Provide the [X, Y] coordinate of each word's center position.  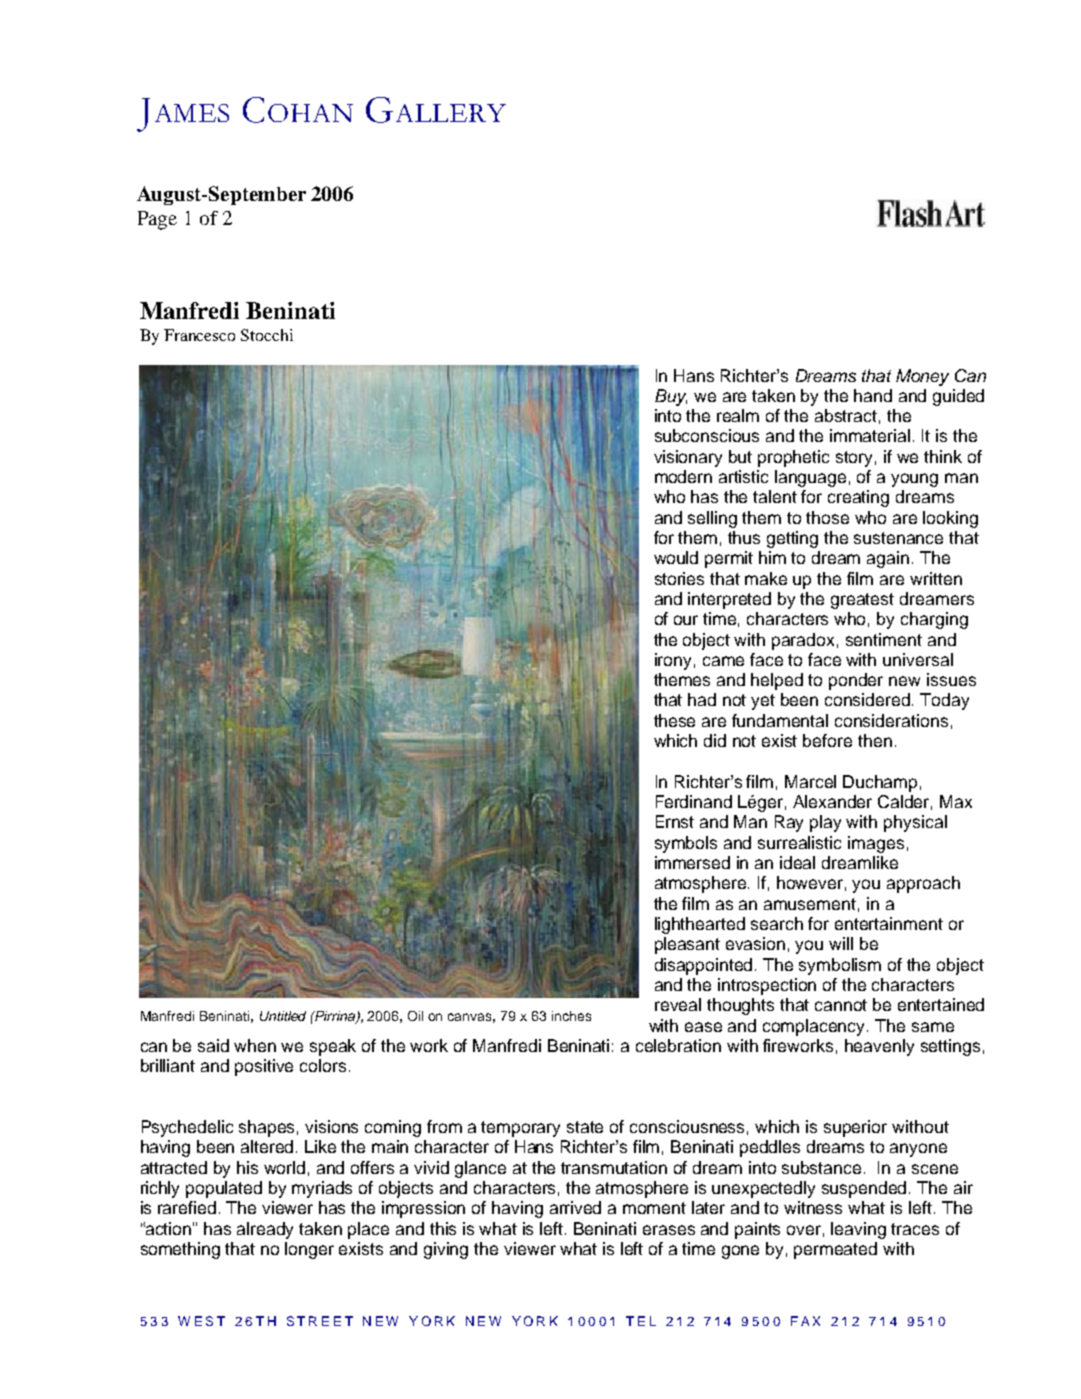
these [674, 720]
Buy [671, 397]
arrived [575, 1207]
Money [922, 377]
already [265, 1230]
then [875, 740]
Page [157, 220]
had [702, 699]
